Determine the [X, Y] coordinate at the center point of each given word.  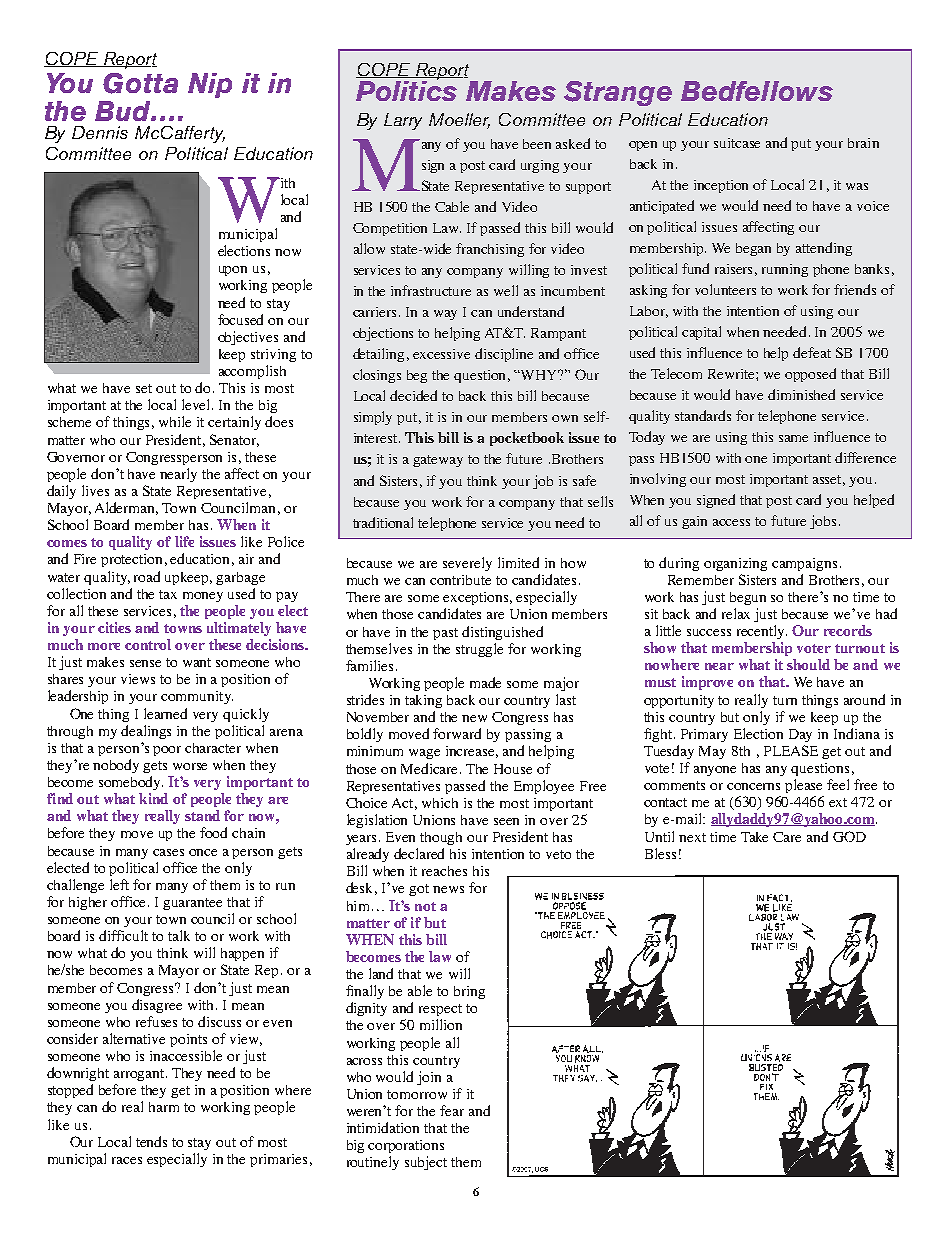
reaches [444, 871]
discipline [504, 355]
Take [754, 837]
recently [762, 632]
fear [452, 1110]
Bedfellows [757, 91]
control [148, 644]
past [445, 634]
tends [151, 1141]
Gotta [140, 83]
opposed [810, 375]
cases [168, 852]
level [197, 404]
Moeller [459, 120]
